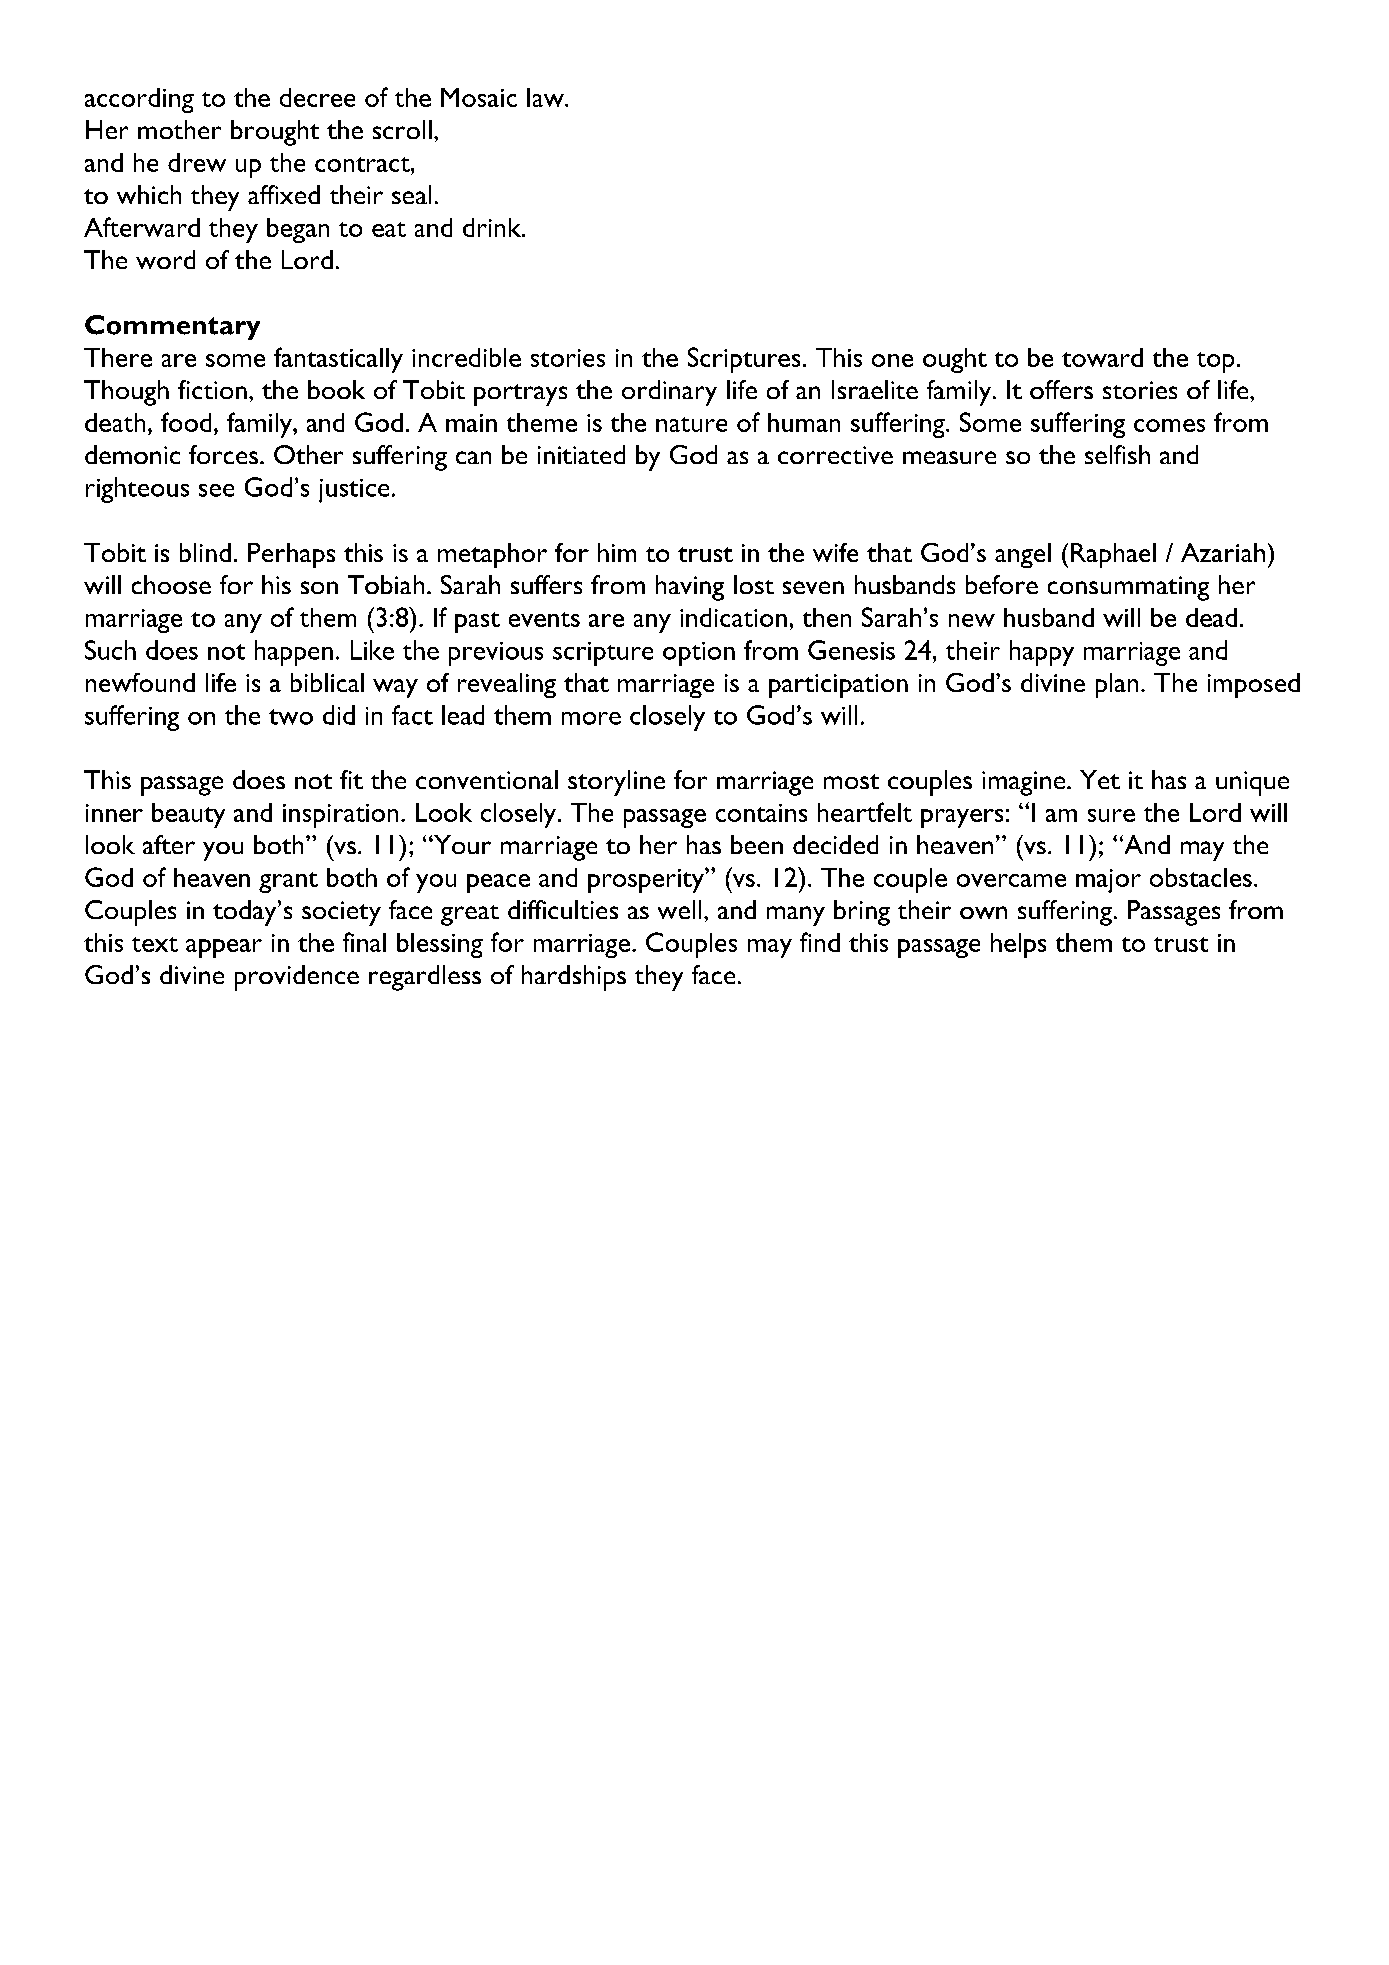 The image size is (1389, 1965). I want to click on Commentary, so click(172, 327).
